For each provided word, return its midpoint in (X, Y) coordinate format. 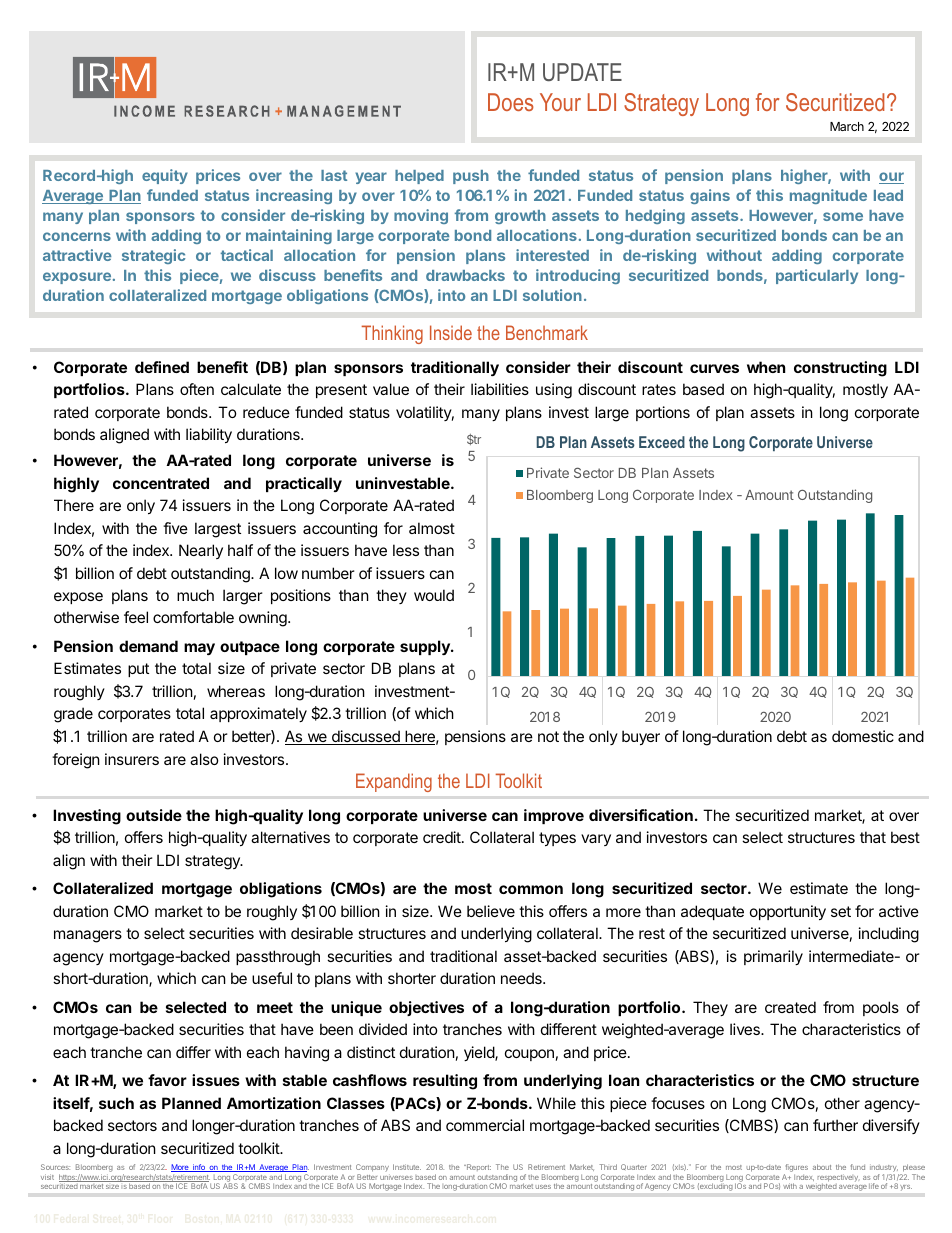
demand (148, 646)
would (434, 595)
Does (511, 102)
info (199, 1168)
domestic (863, 736)
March (847, 126)
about (822, 1167)
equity (165, 176)
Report (478, 1167)
